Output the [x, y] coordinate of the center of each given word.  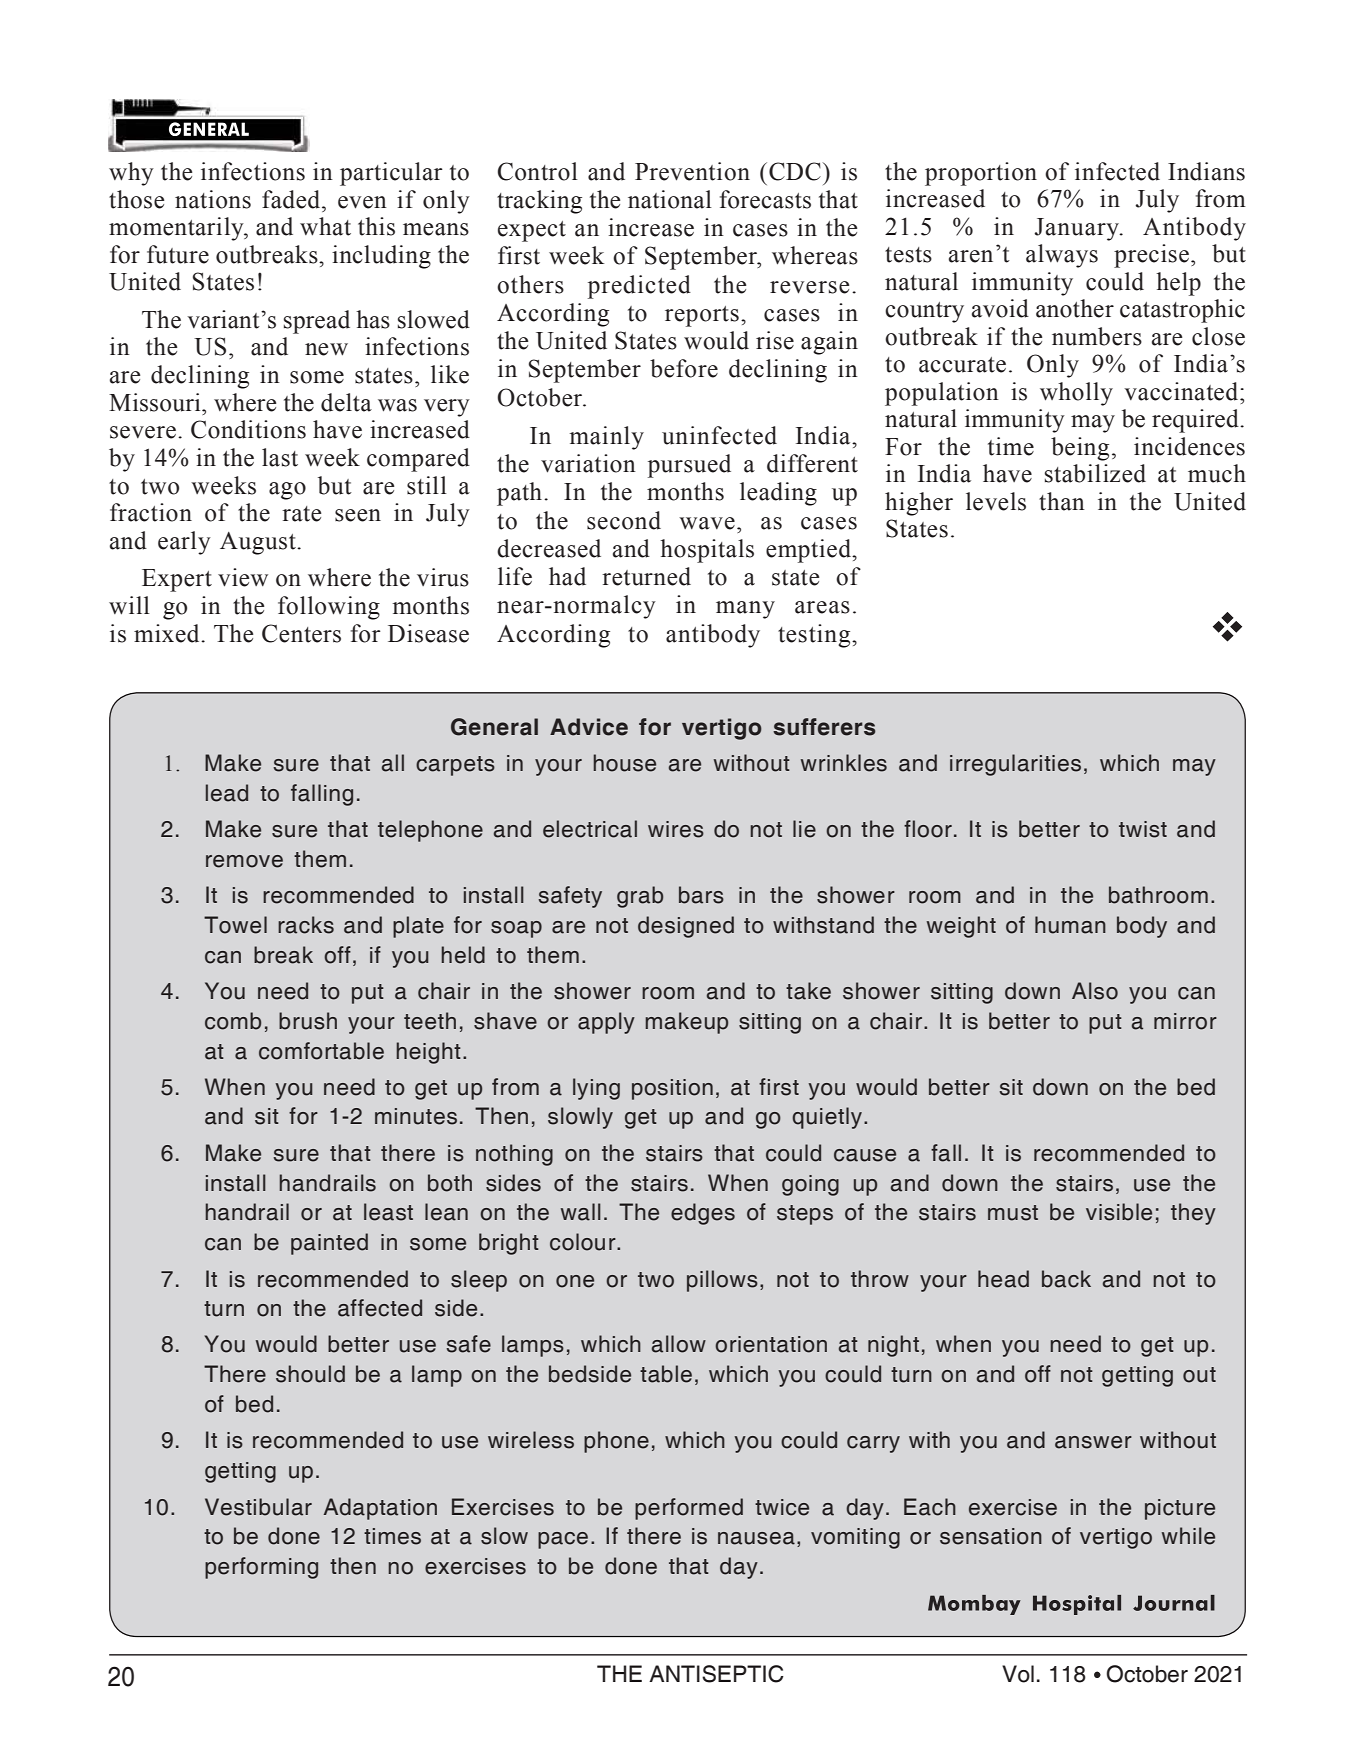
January [1077, 229]
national [670, 199]
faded [292, 199]
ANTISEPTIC [716, 1674]
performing [261, 1568]
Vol [1018, 1674]
